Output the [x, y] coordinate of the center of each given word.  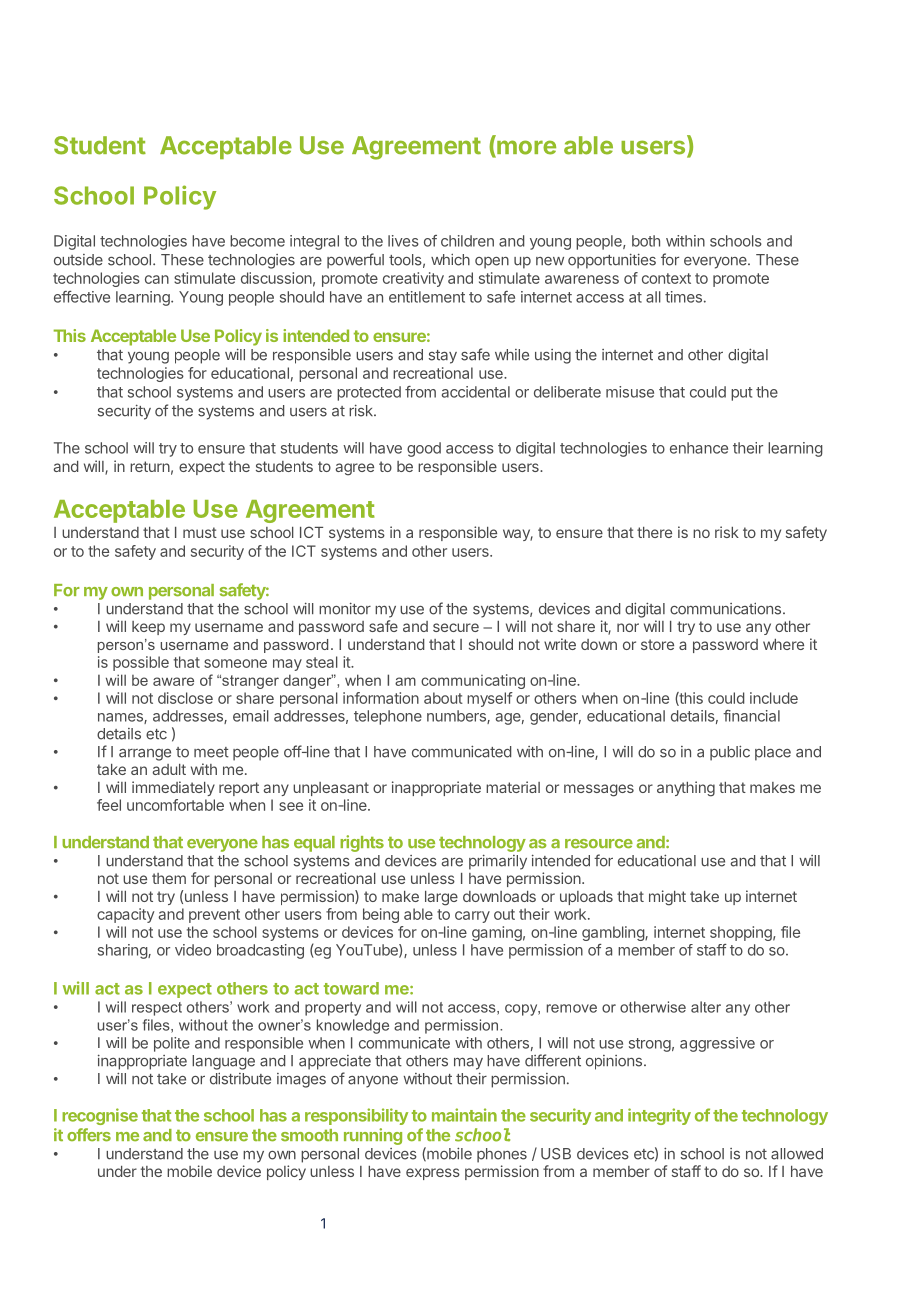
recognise [100, 1116]
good [424, 449]
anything [686, 789]
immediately [173, 788]
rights [362, 843]
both [646, 241]
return [150, 466]
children [467, 241]
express [433, 1174]
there [654, 532]
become [257, 241]
